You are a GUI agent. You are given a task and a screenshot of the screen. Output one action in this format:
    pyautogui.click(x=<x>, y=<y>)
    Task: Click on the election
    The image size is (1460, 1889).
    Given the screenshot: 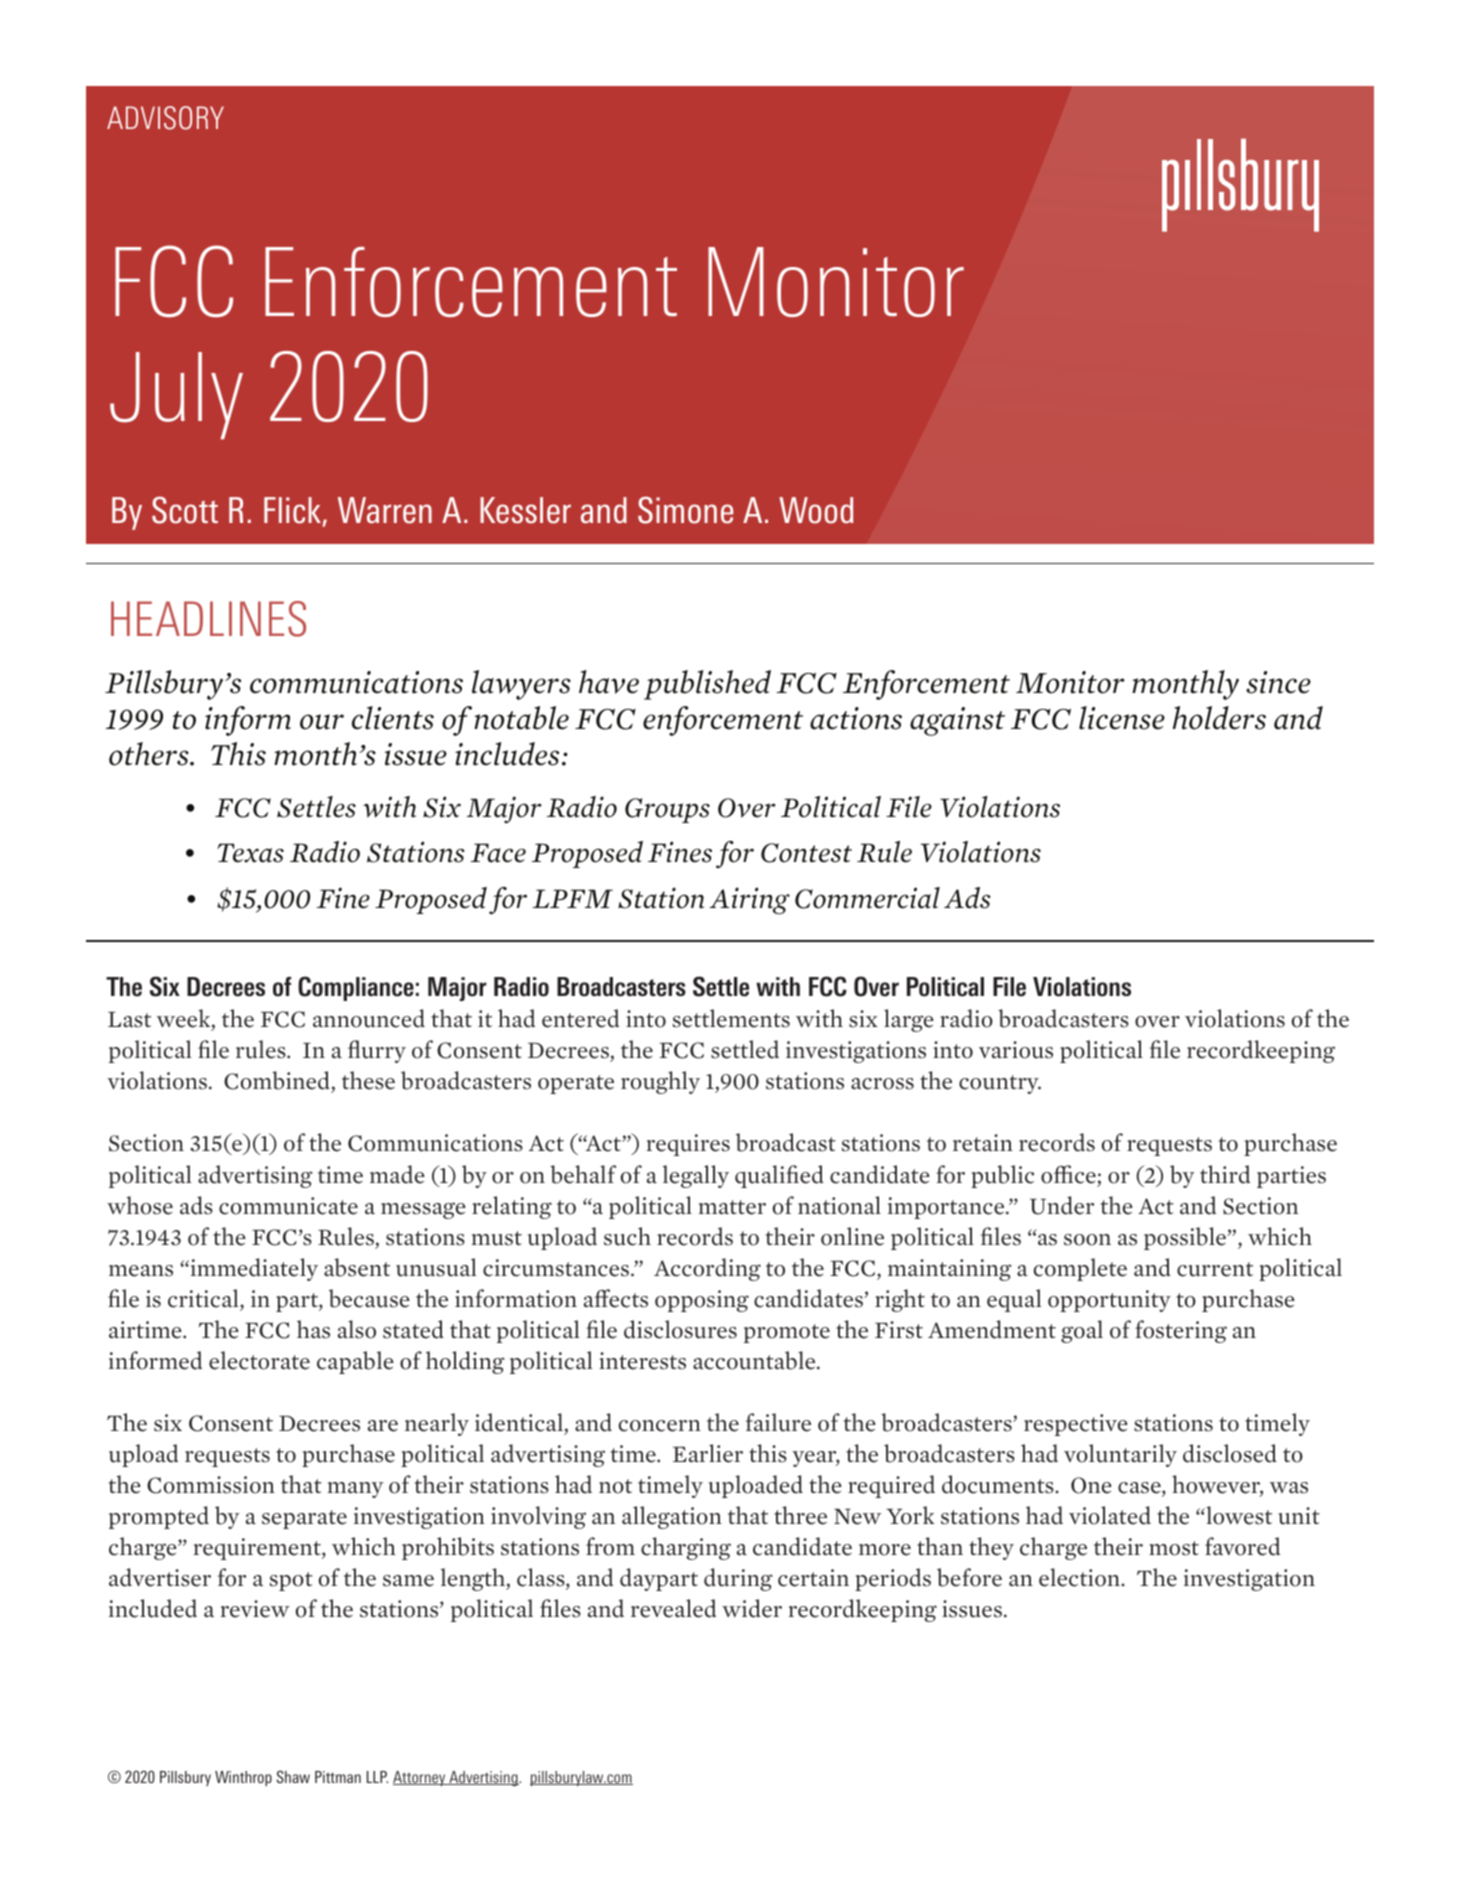 What is the action you would take?
    pyautogui.click(x=1080, y=1577)
